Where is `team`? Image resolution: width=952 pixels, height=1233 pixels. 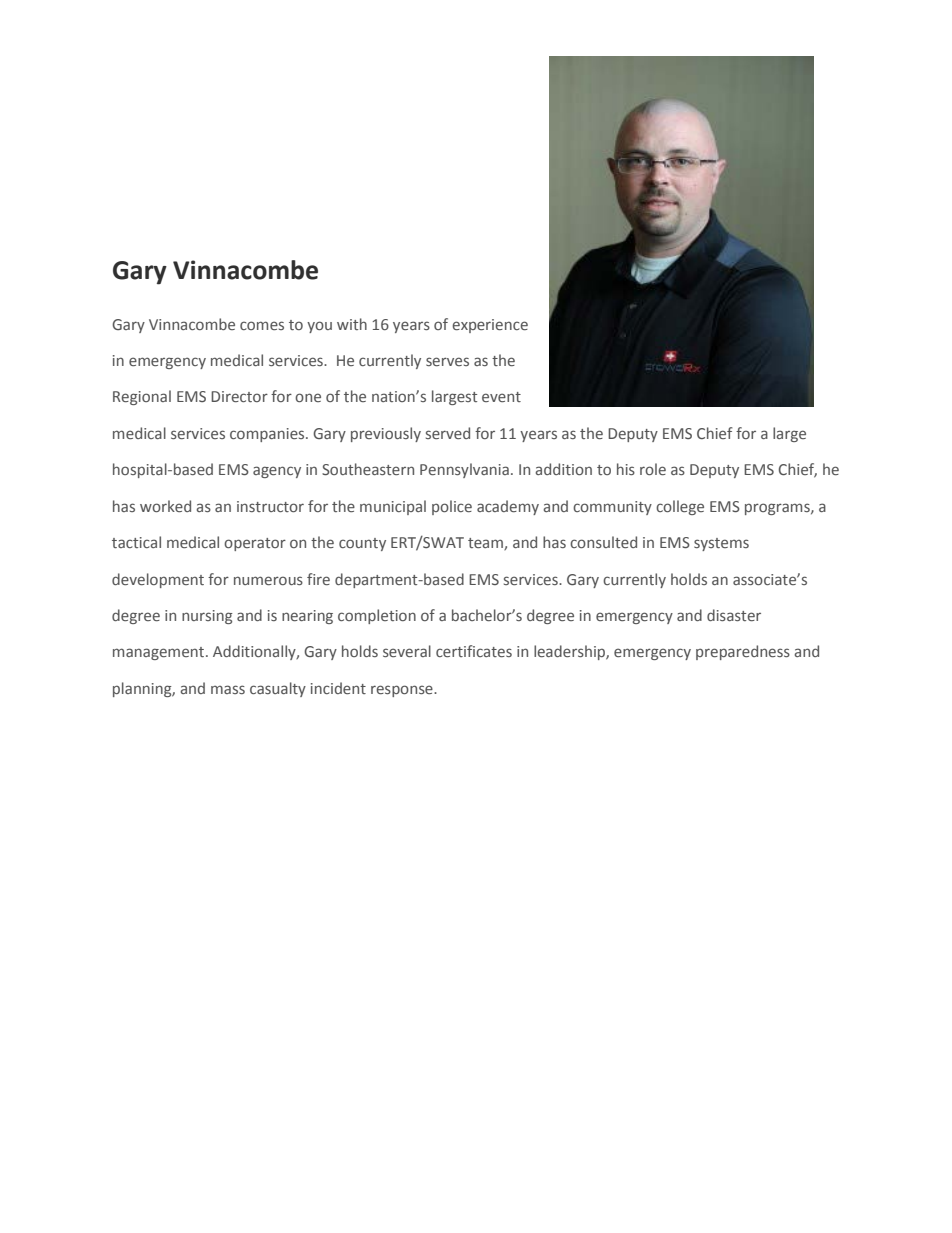 team is located at coordinates (486, 544).
